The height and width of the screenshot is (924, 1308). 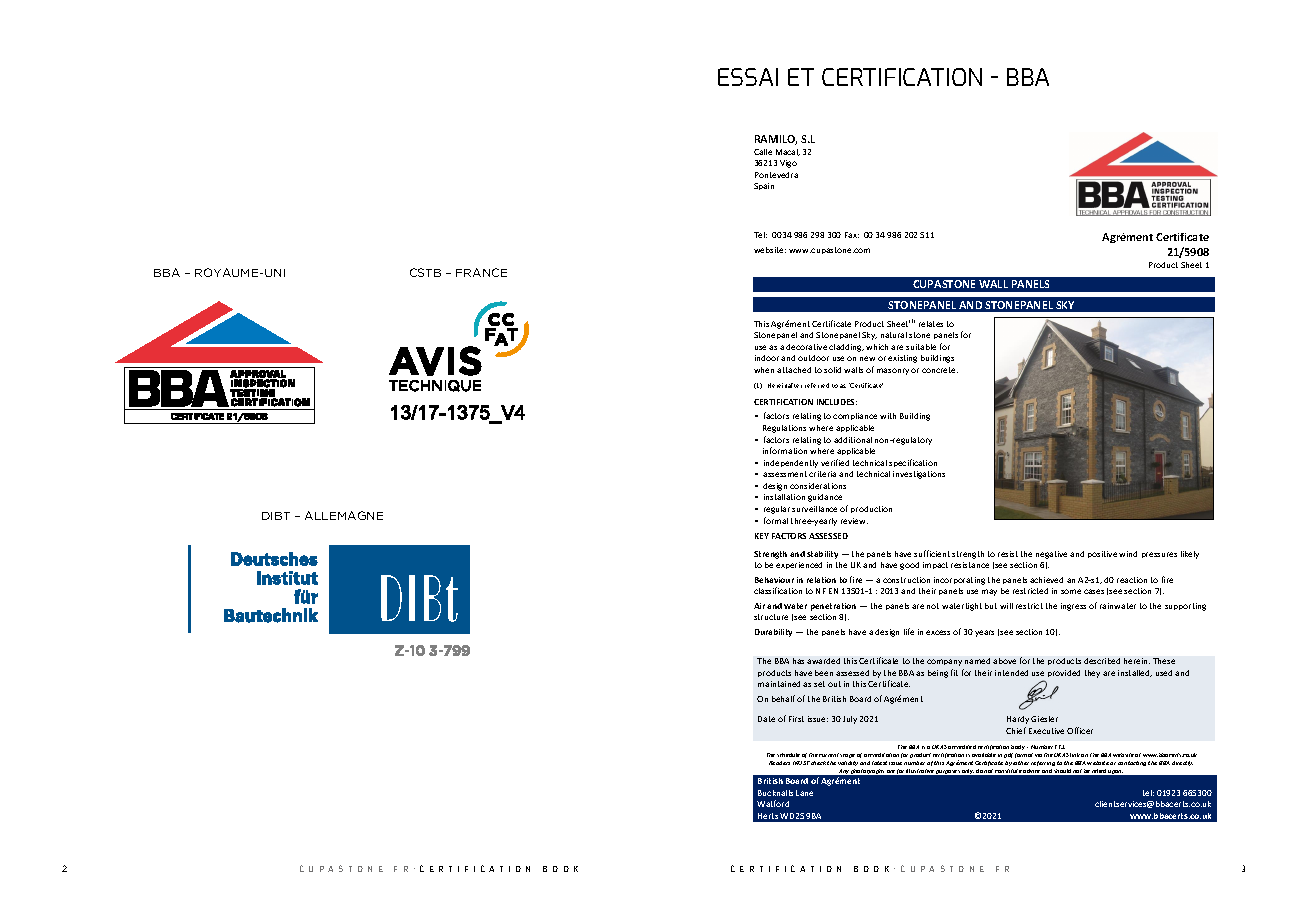 What do you see at coordinates (764, 370) in the screenshot?
I see `when` at bounding box center [764, 370].
